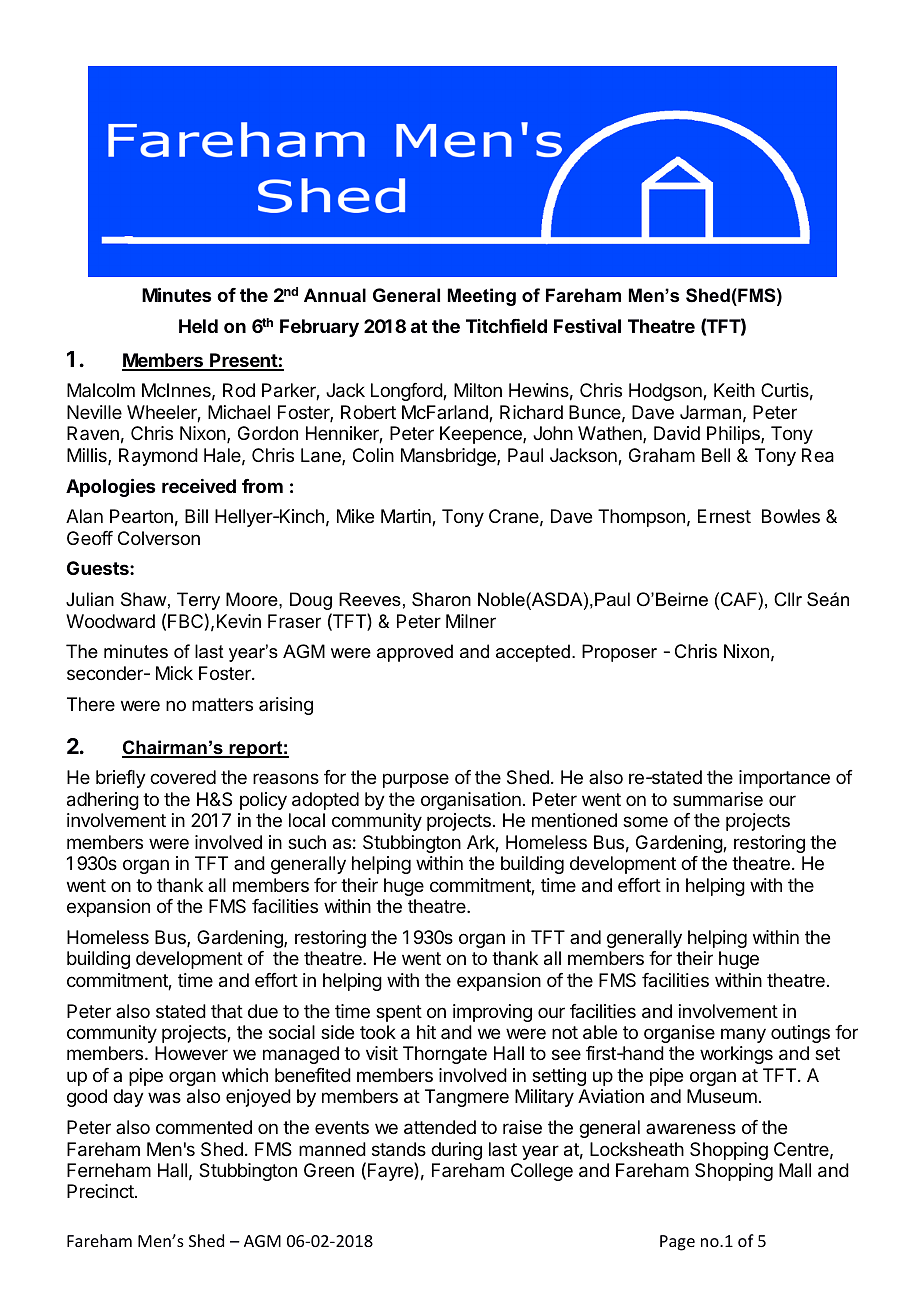  What do you see at coordinates (198, 326) in the document?
I see `Held` at bounding box center [198, 326].
